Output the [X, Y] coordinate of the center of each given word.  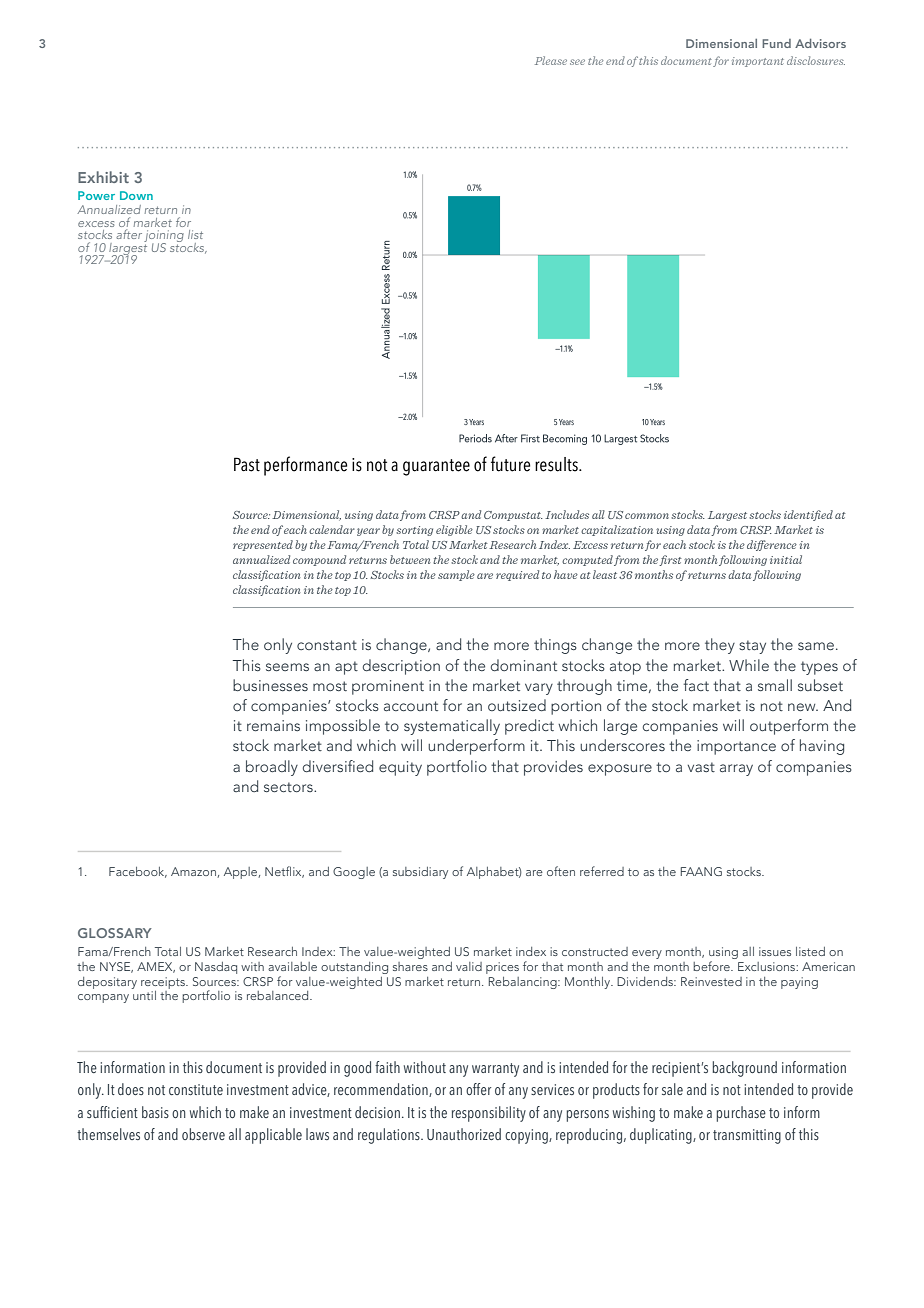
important [758, 62]
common [647, 516]
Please [551, 60]
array [736, 770]
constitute [196, 1089]
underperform [476, 747]
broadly [272, 768]
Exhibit [103, 177]
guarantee [436, 467]
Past [247, 464]
